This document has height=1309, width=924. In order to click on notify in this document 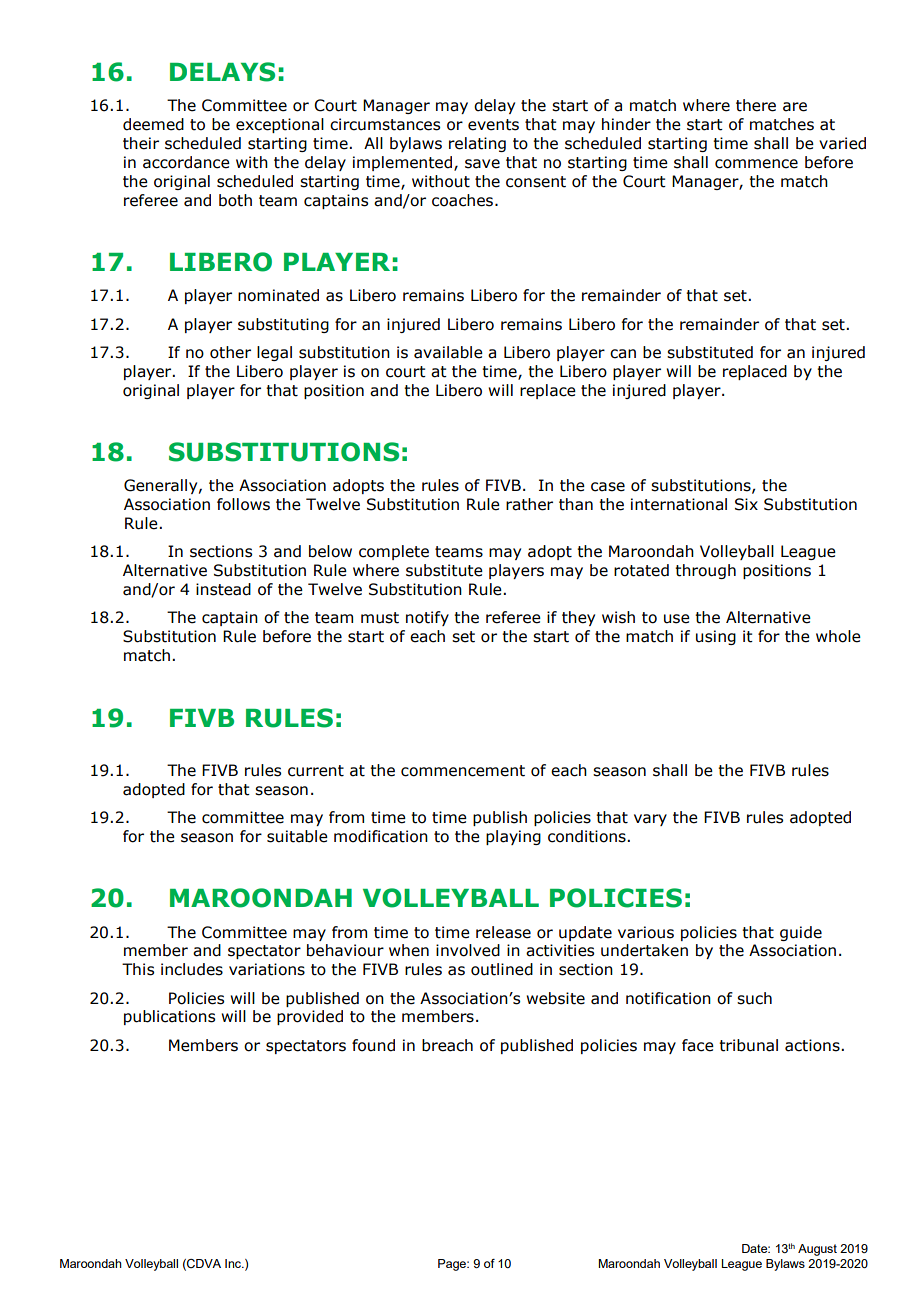, I will do `click(427, 618)`.
